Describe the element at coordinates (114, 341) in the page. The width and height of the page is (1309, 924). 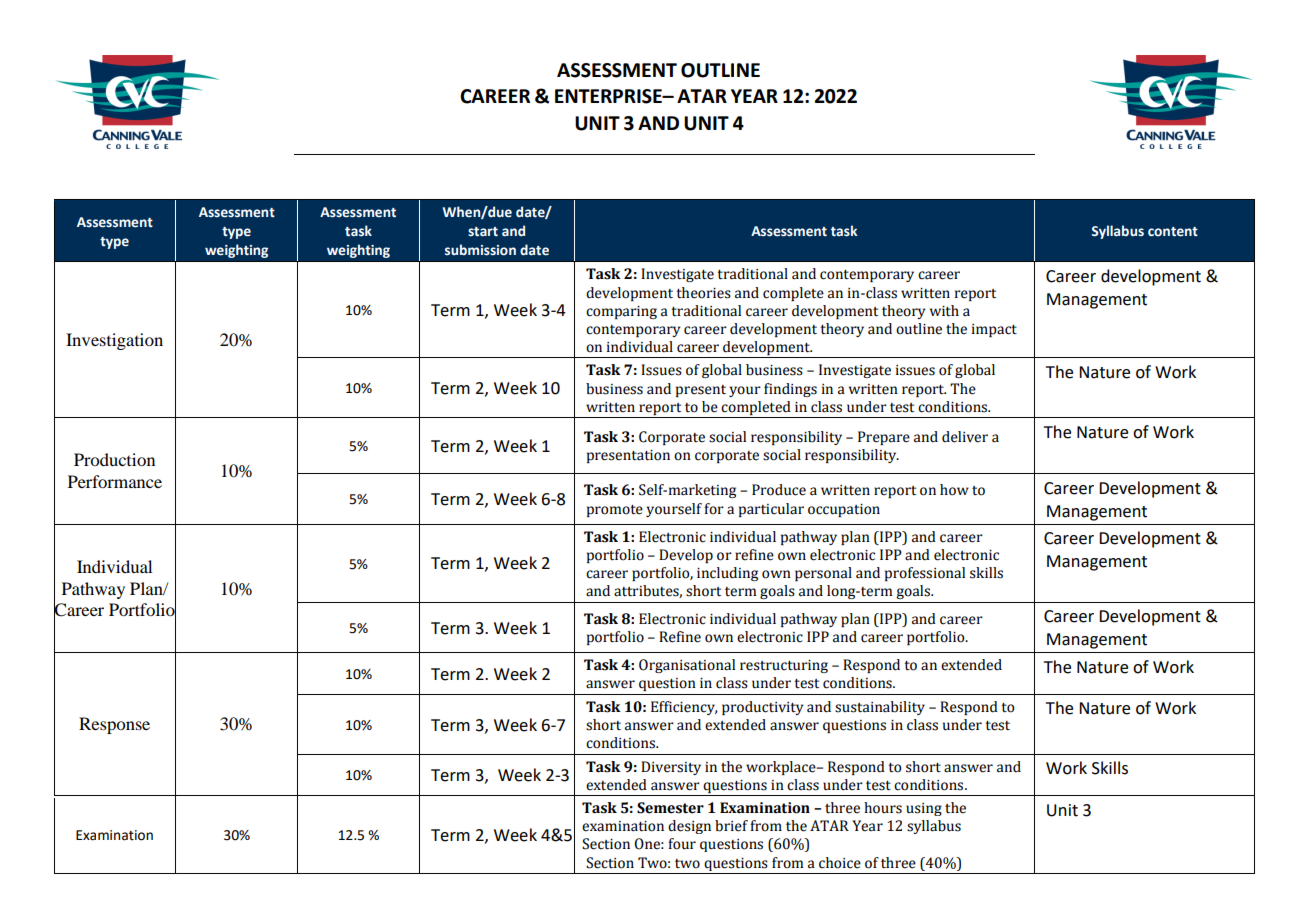
I see `Investigation` at that location.
